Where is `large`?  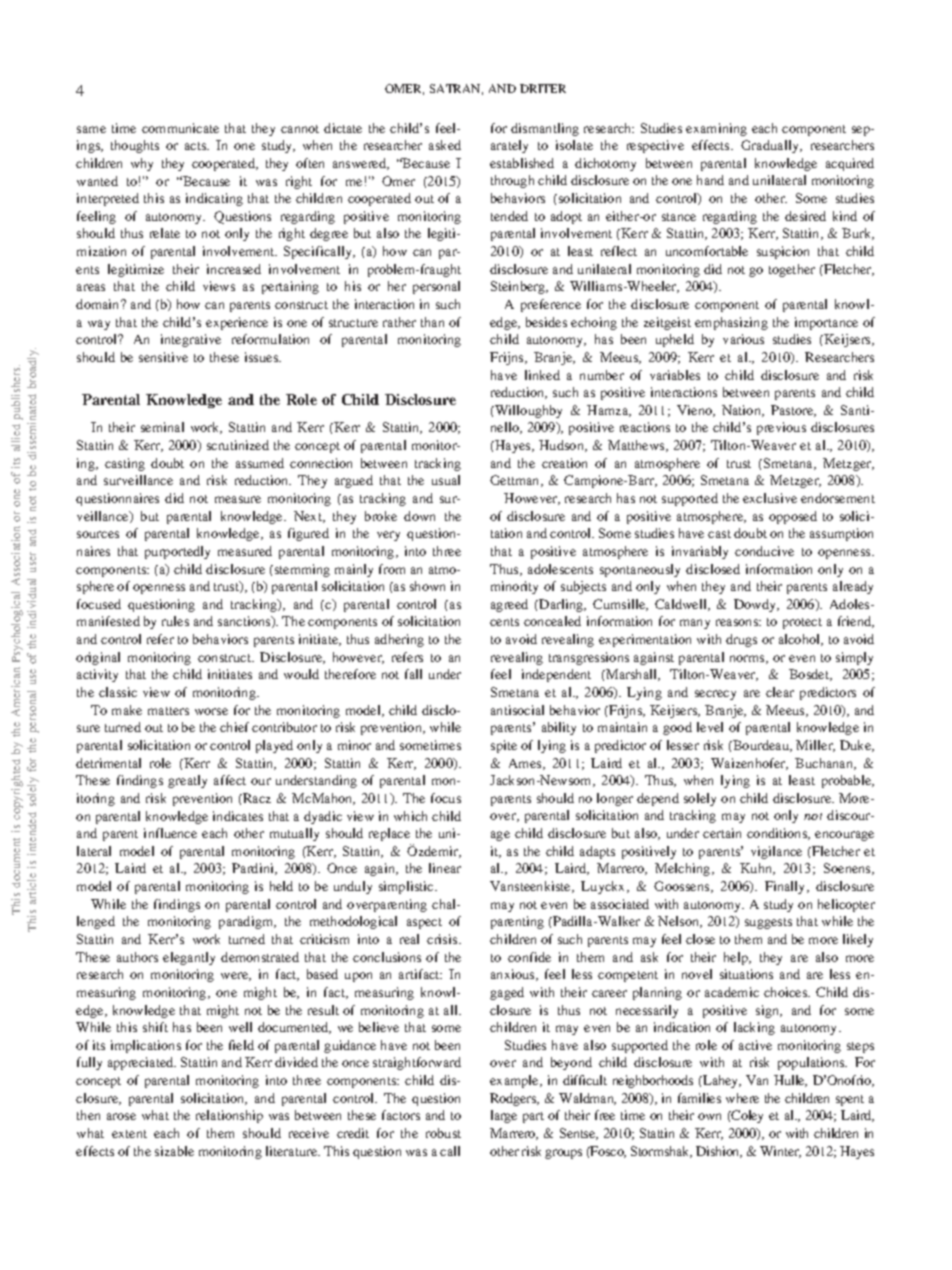
large is located at coordinates (504, 1116).
